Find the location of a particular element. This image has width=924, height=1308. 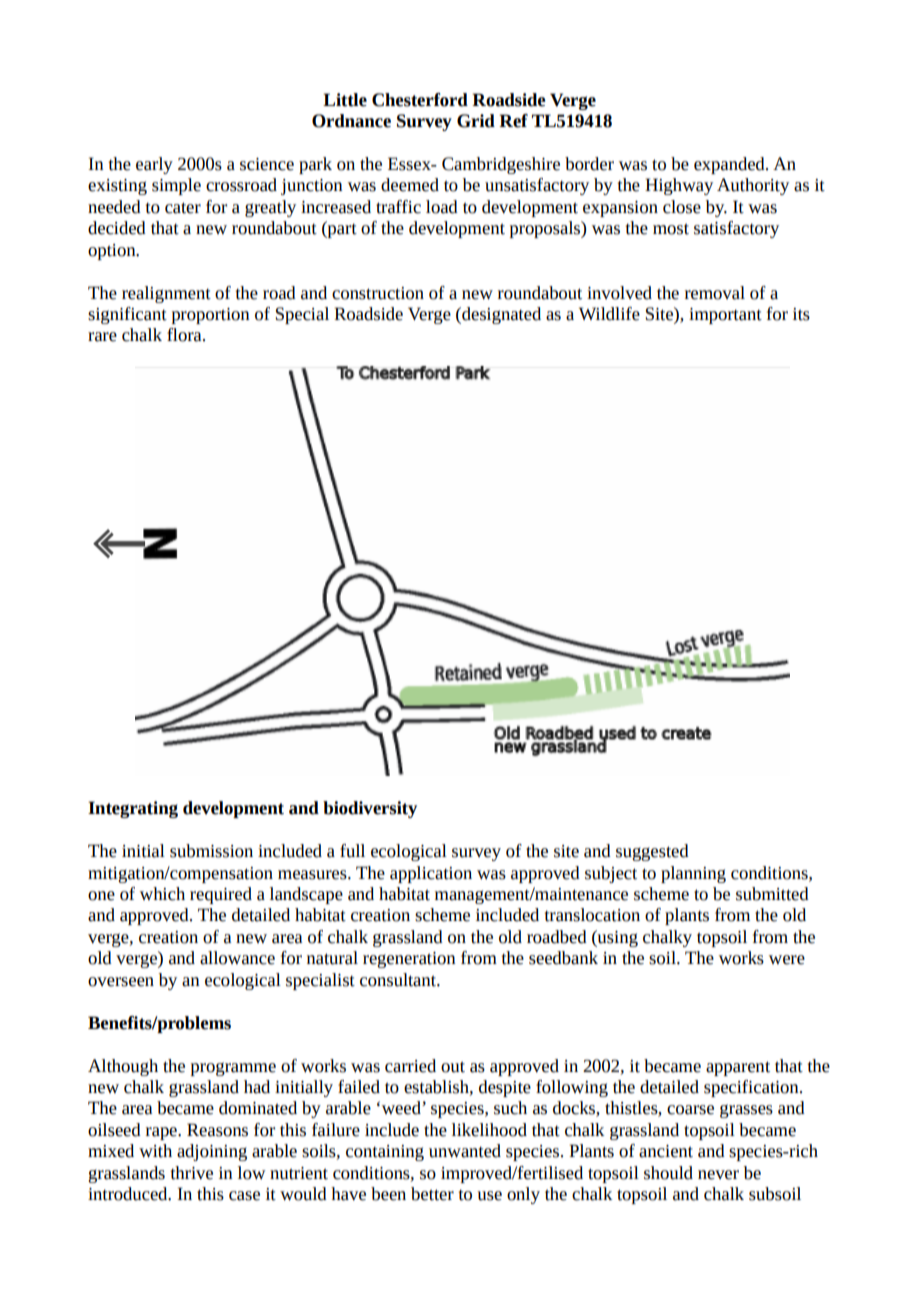

expanded is located at coordinates (730, 165).
